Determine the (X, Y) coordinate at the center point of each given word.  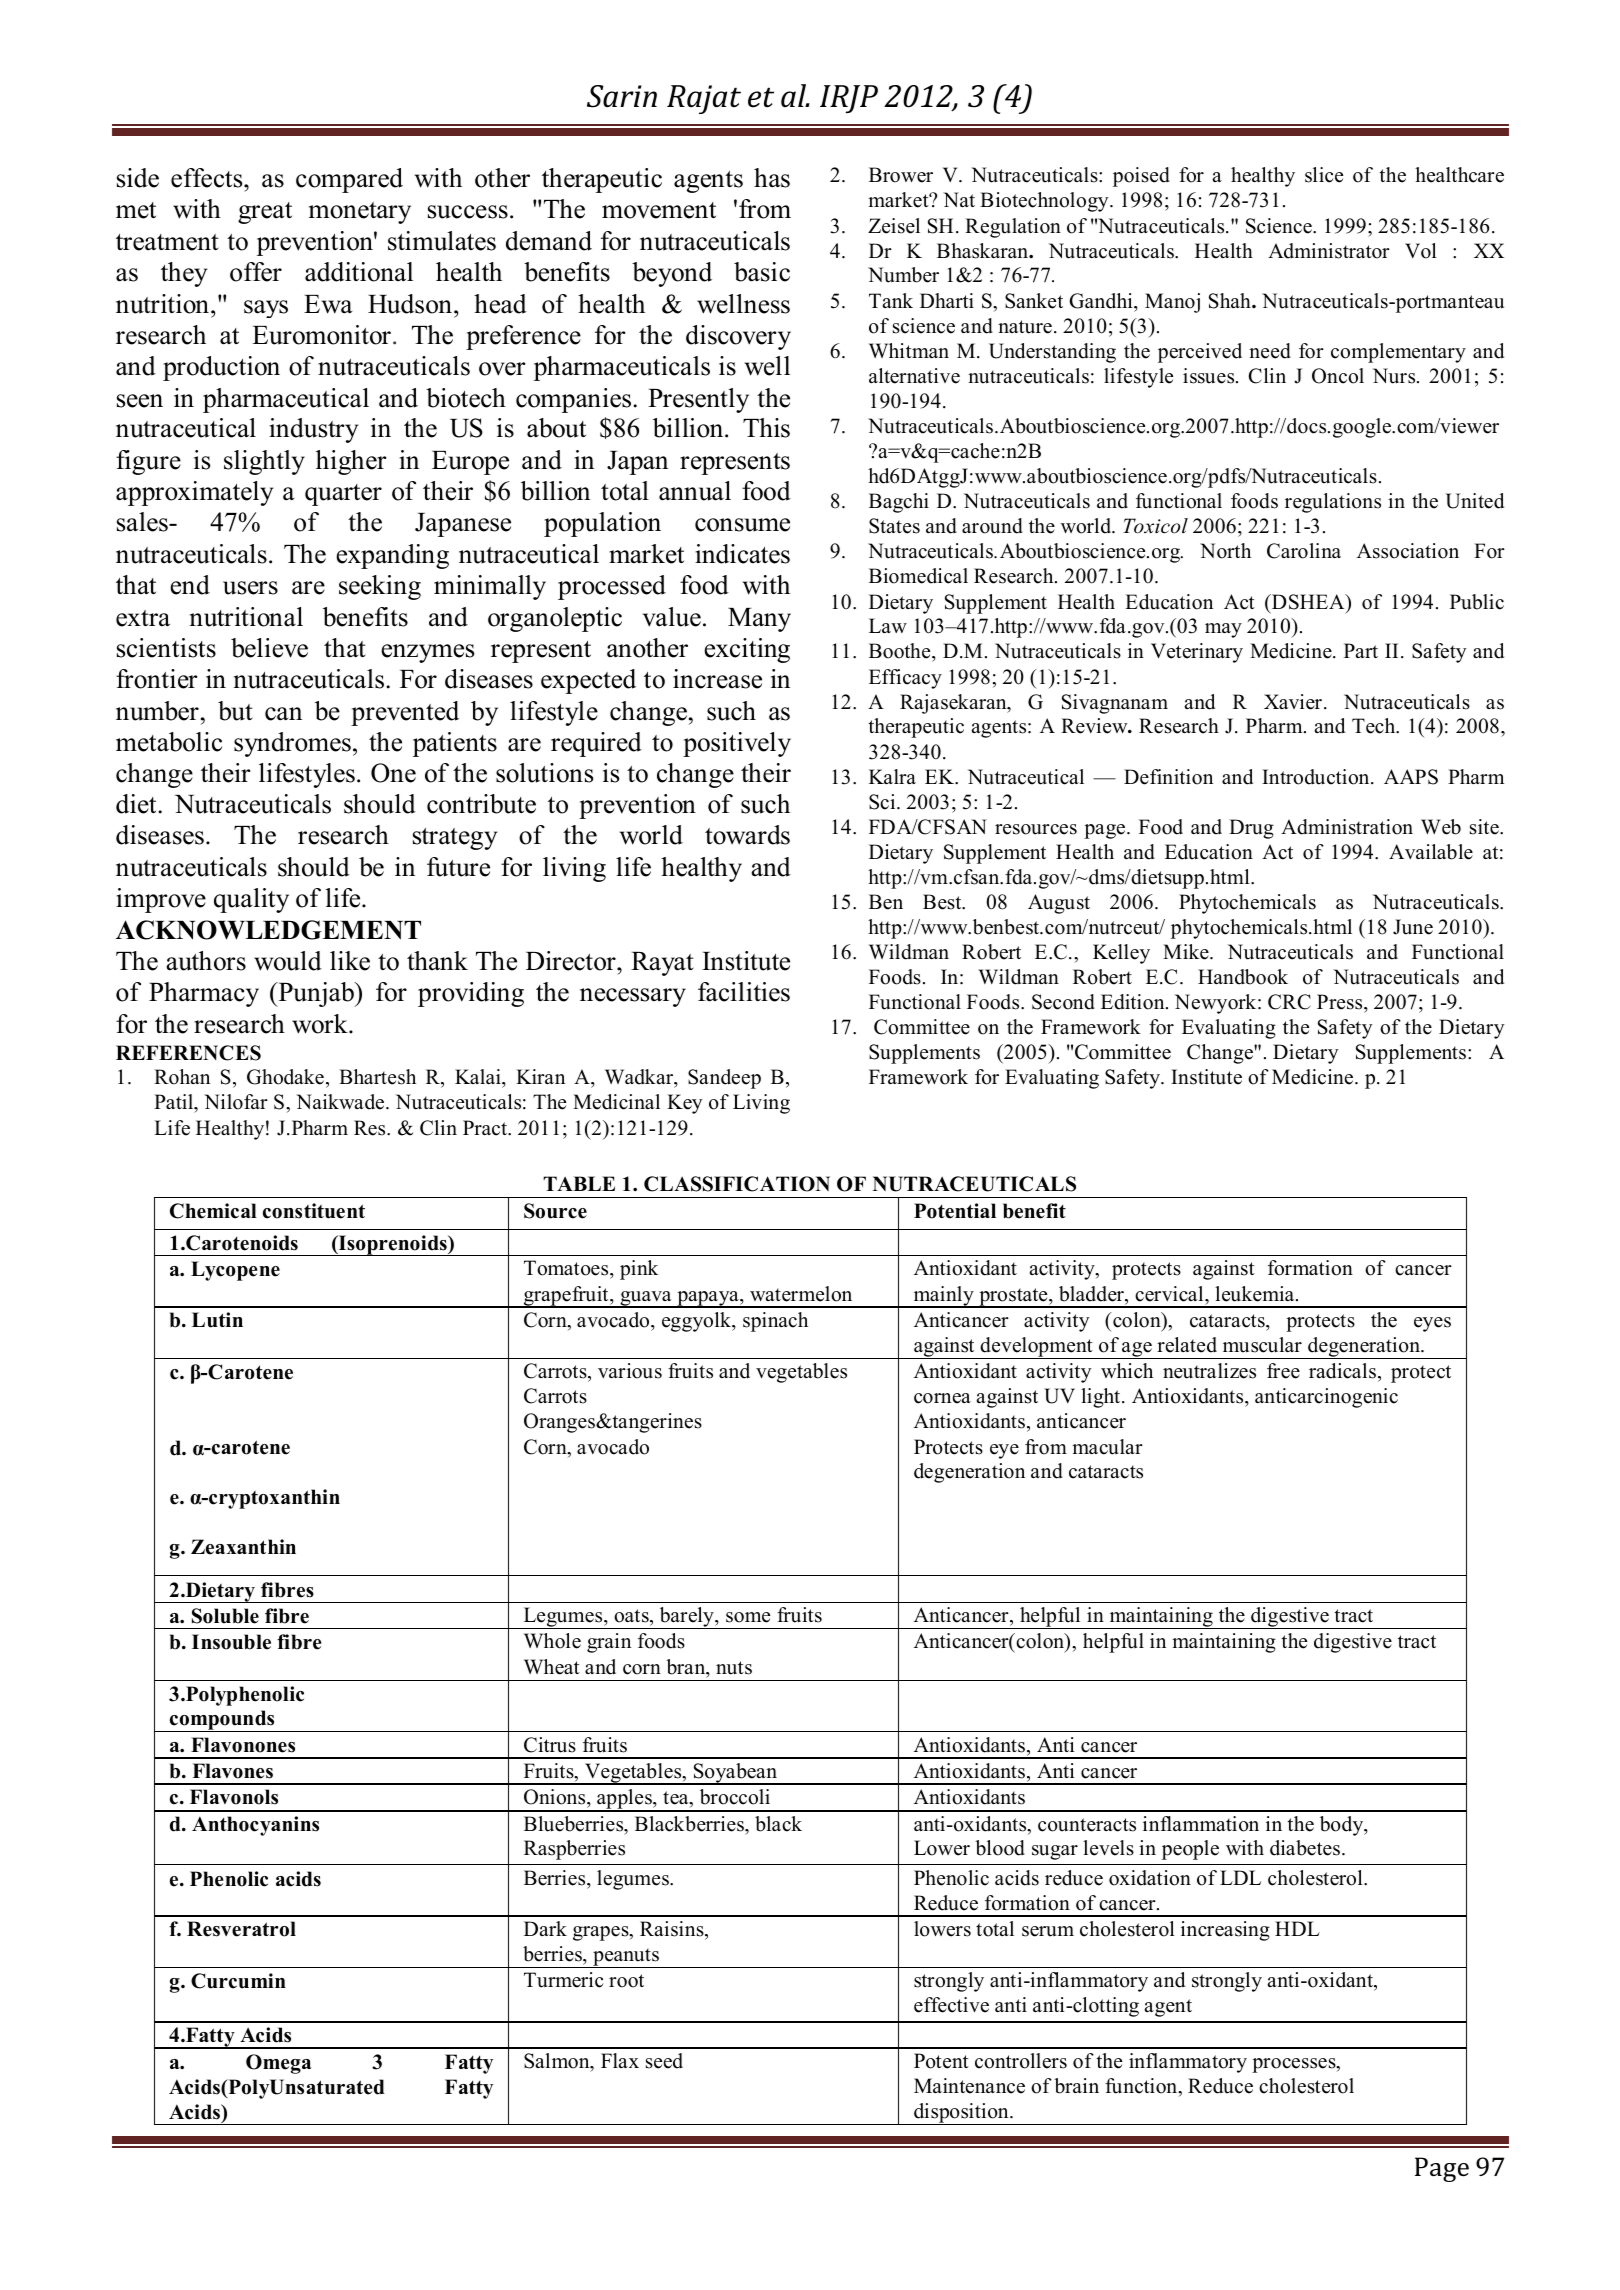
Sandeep (724, 1079)
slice (1324, 175)
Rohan (182, 1077)
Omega (278, 2064)
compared (349, 180)
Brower (901, 175)
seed (664, 2061)
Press (1341, 1002)
